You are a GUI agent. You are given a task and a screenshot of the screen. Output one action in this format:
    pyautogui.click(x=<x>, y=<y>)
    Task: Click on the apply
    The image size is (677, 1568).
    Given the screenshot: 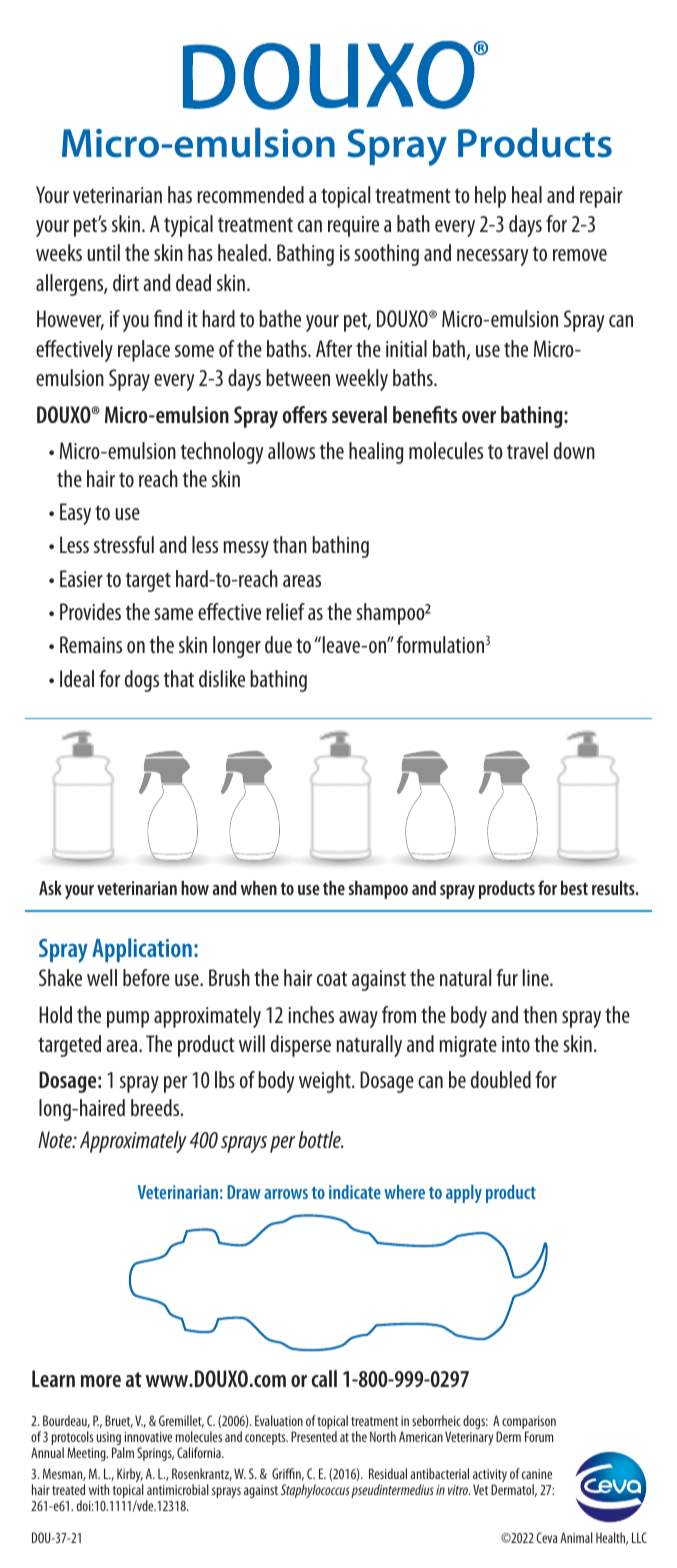 What is the action you would take?
    pyautogui.click(x=464, y=1194)
